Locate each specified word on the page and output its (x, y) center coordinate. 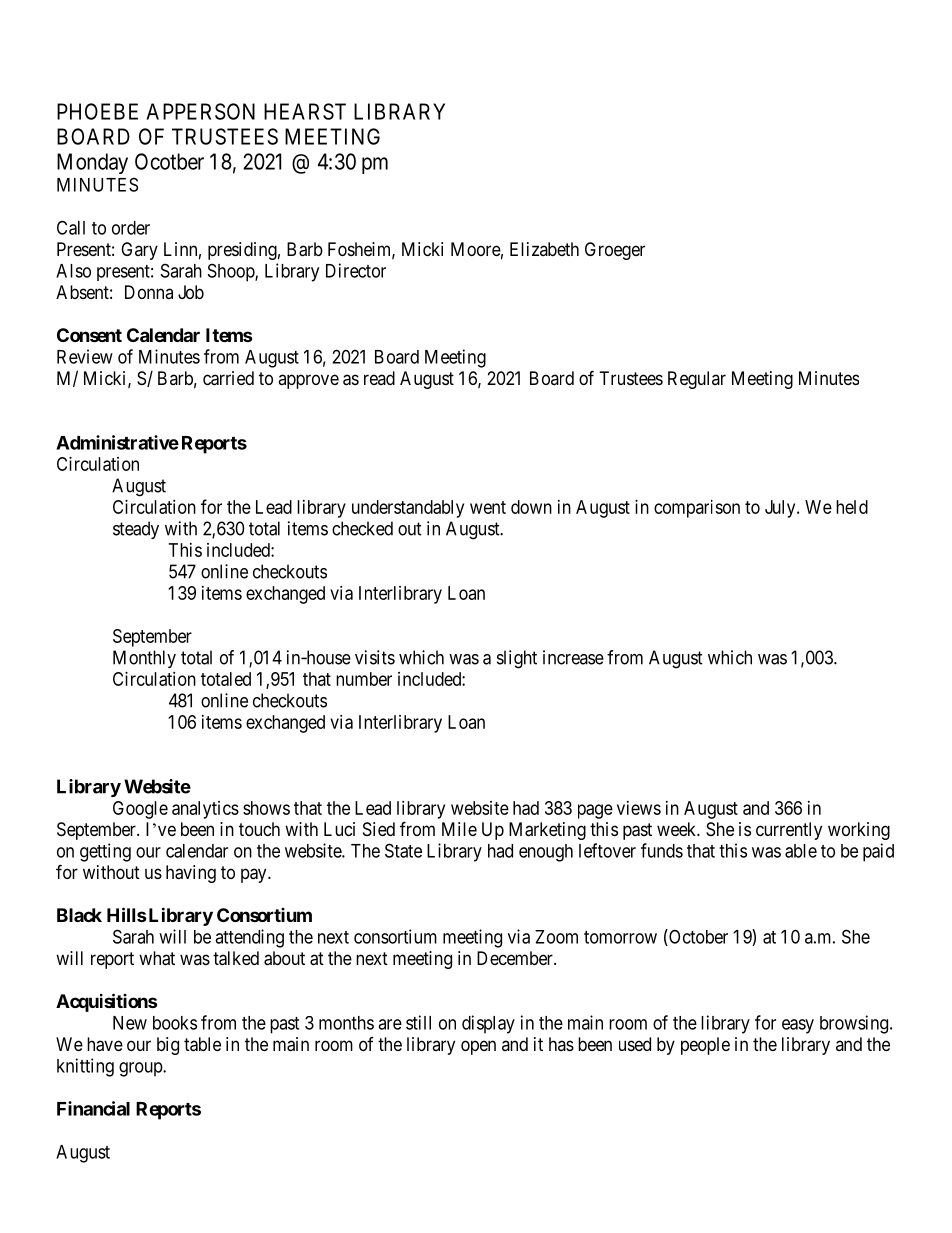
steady (136, 530)
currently (789, 831)
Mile (459, 829)
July (781, 509)
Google (140, 810)
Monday (92, 163)
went (488, 507)
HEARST (305, 111)
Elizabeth (544, 249)
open (478, 1047)
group (141, 1069)
